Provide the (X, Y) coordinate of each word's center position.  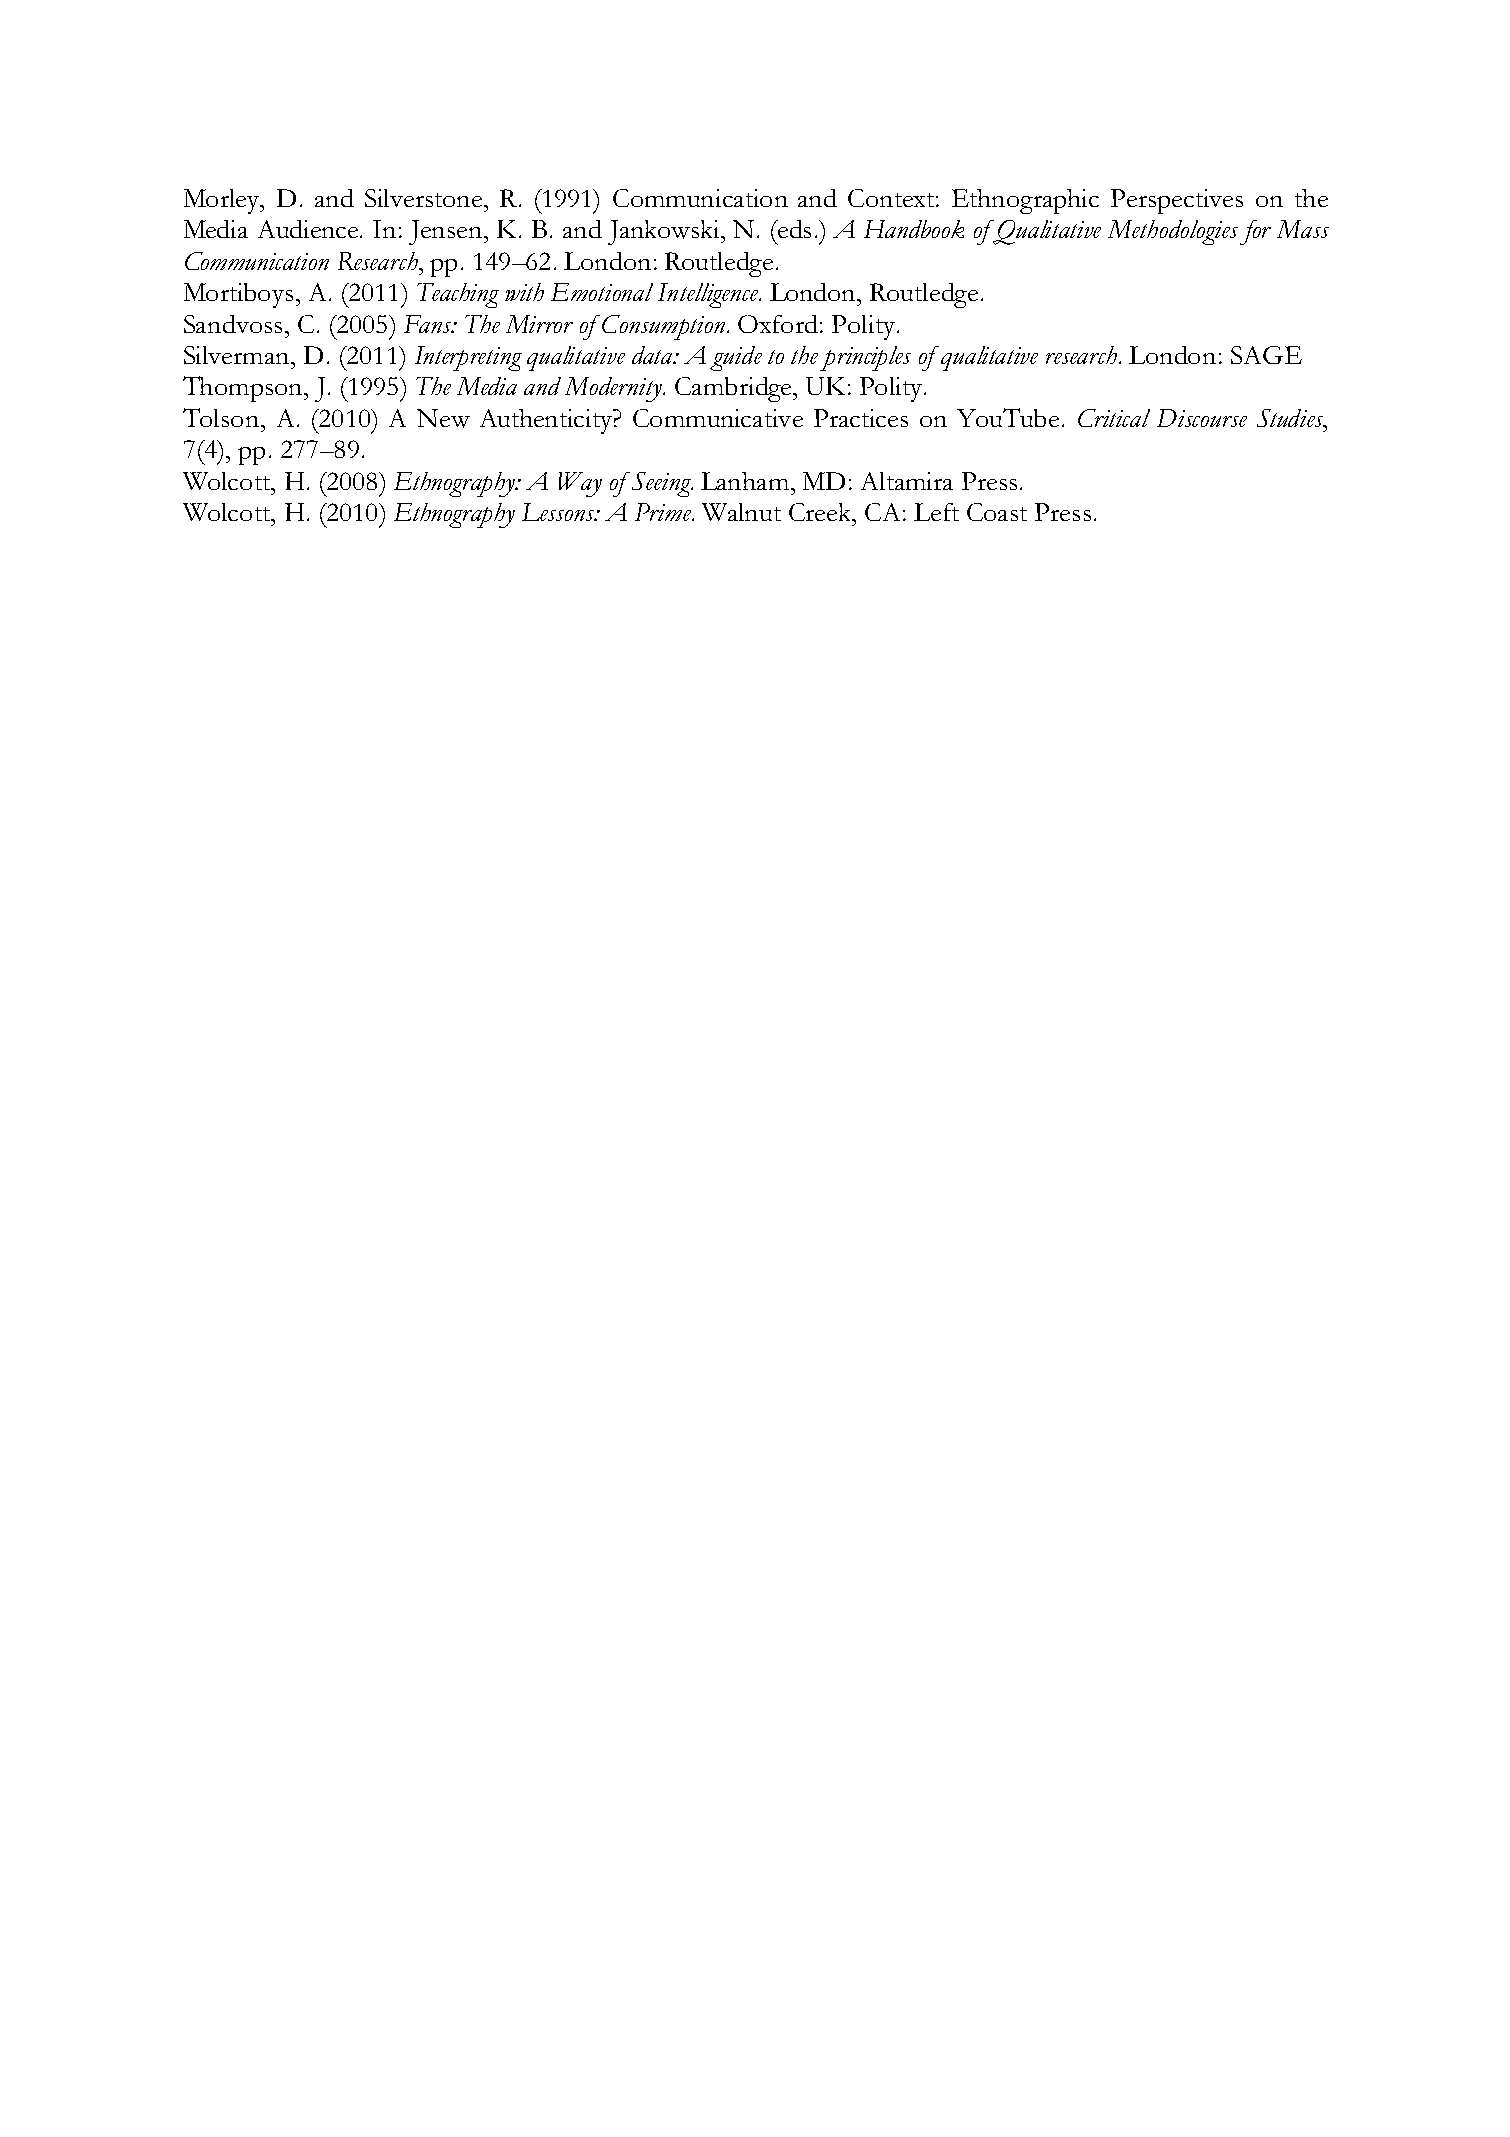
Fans (429, 324)
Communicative (718, 418)
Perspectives (1177, 201)
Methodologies (1173, 232)
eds (793, 229)
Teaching (458, 295)
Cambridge (735, 389)
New (443, 418)
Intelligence (709, 295)
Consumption (663, 327)
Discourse (1202, 418)
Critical (1114, 418)
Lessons (559, 512)
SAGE (1266, 355)
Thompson (244, 389)
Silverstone (425, 198)
